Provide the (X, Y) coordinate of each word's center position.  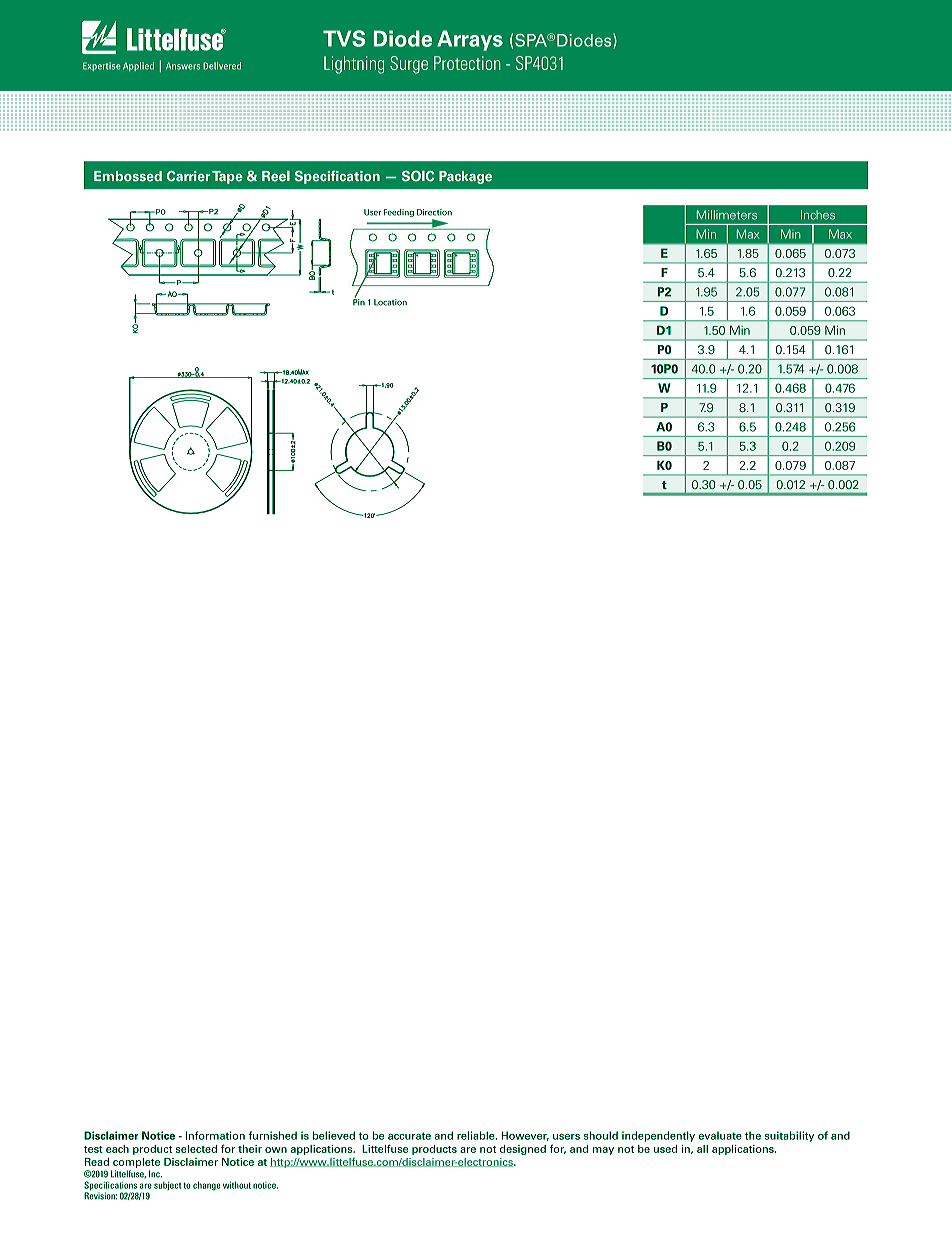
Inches (818, 215)
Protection (467, 63)
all (702, 1149)
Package (465, 177)
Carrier (188, 176)
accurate (409, 1136)
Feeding (399, 213)
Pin (359, 301)
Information (215, 1135)
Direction (434, 212)
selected (196, 1149)
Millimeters (727, 215)
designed (523, 1150)
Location (390, 302)
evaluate (720, 1135)
